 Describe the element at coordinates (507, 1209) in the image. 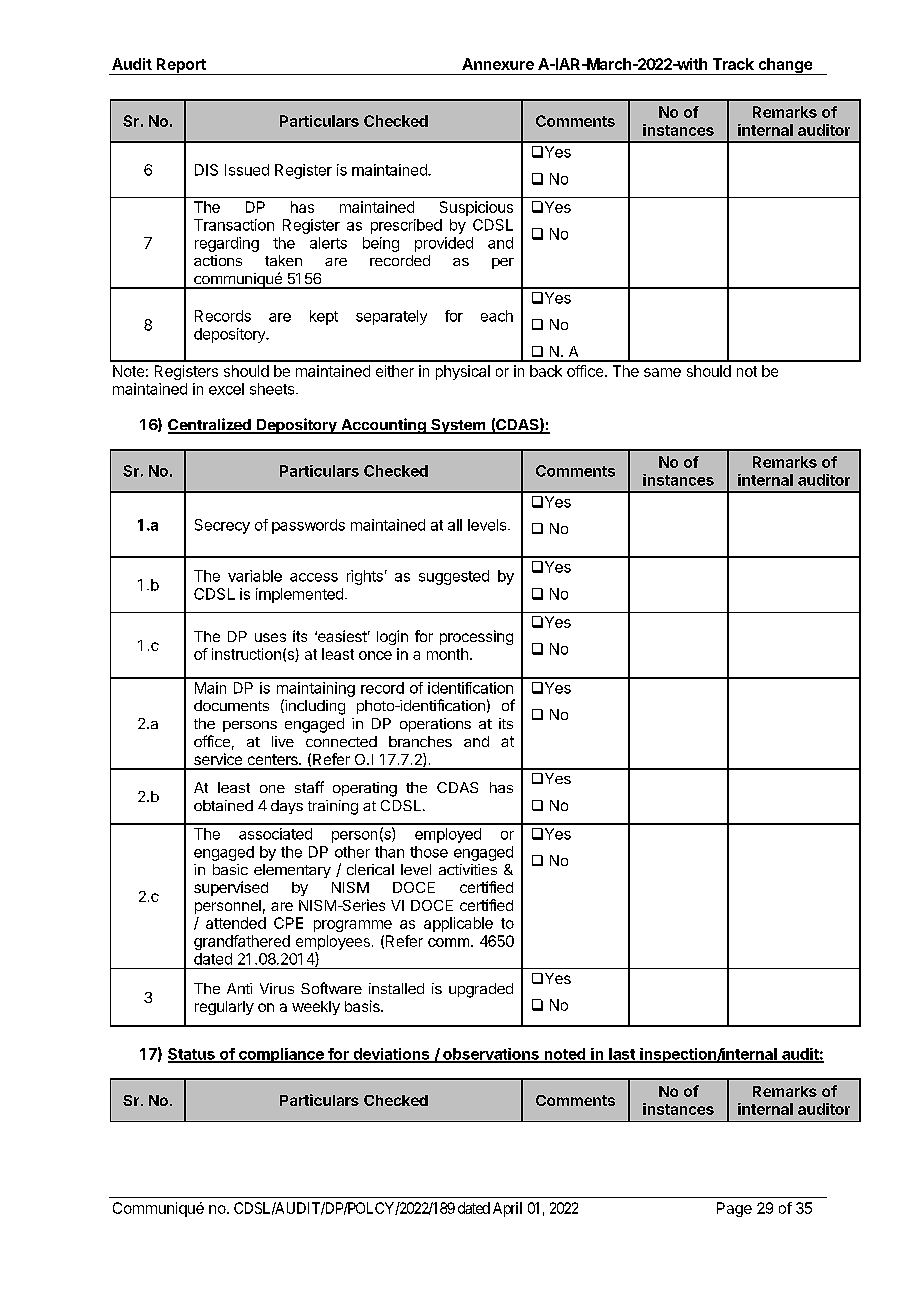

I see `April` at that location.
